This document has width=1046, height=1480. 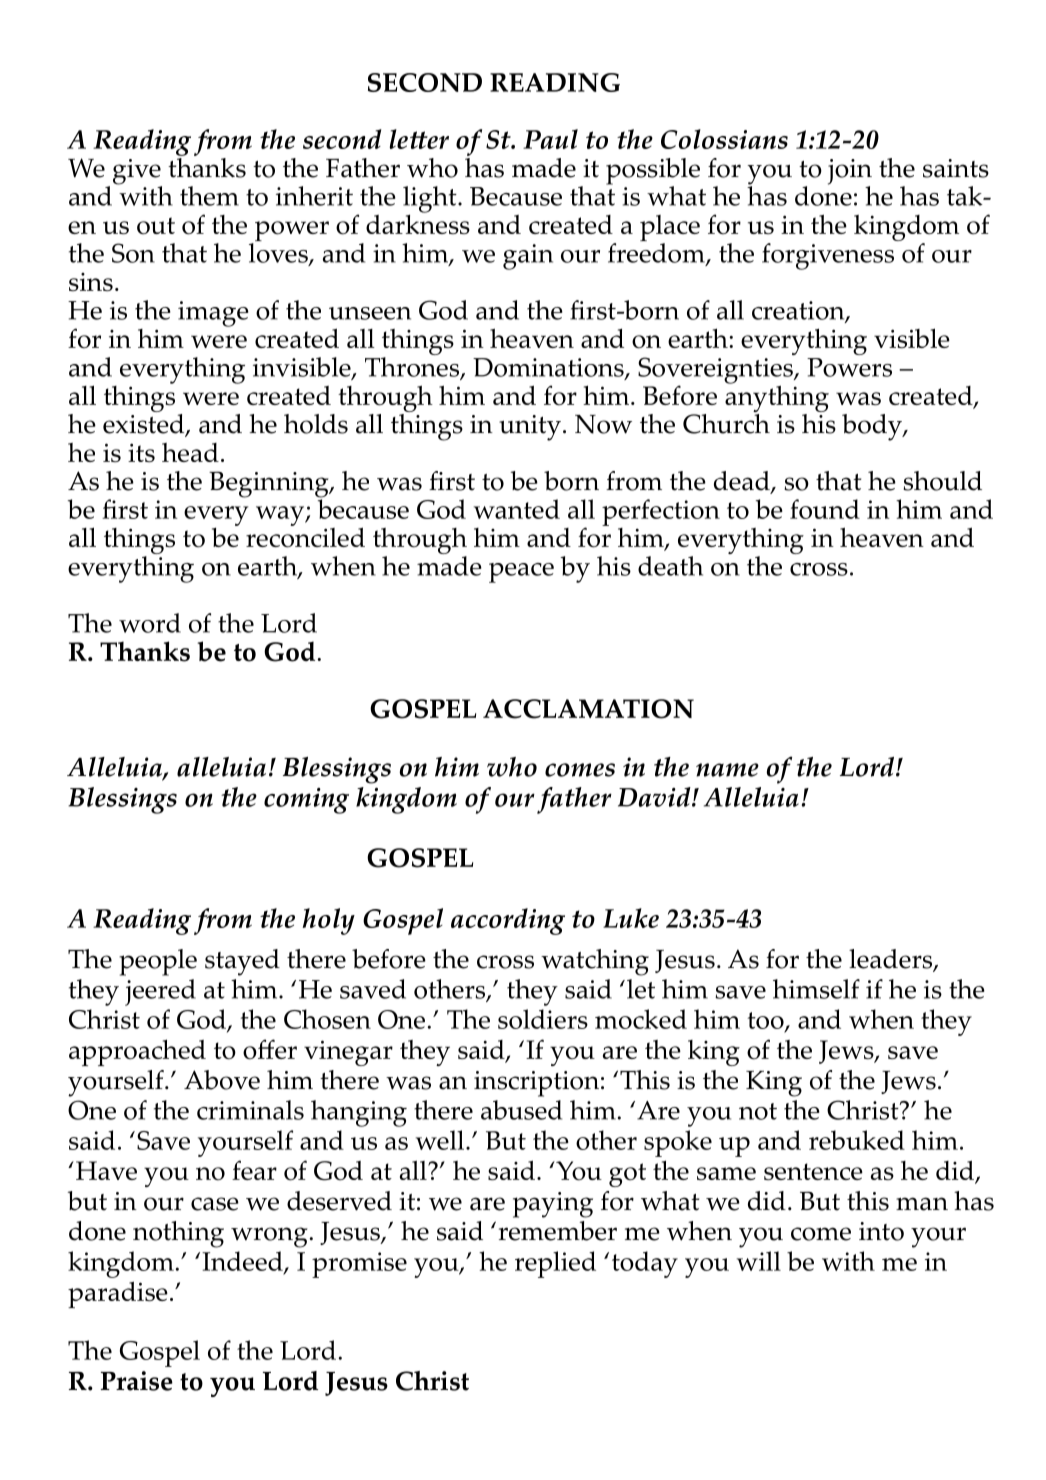 I want to click on Praise, so click(x=137, y=1381).
